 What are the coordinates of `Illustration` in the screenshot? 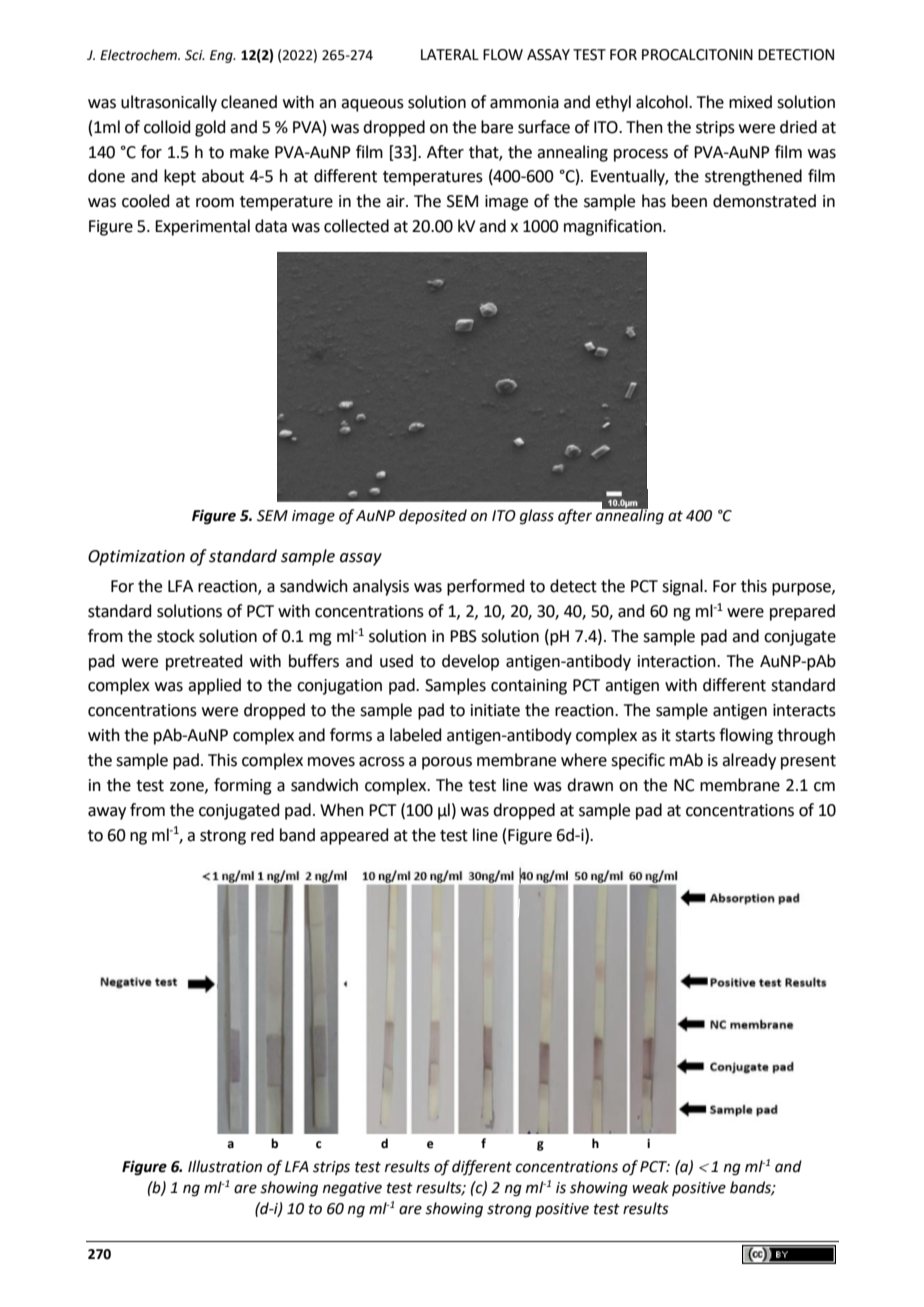 It's located at (225, 1166).
